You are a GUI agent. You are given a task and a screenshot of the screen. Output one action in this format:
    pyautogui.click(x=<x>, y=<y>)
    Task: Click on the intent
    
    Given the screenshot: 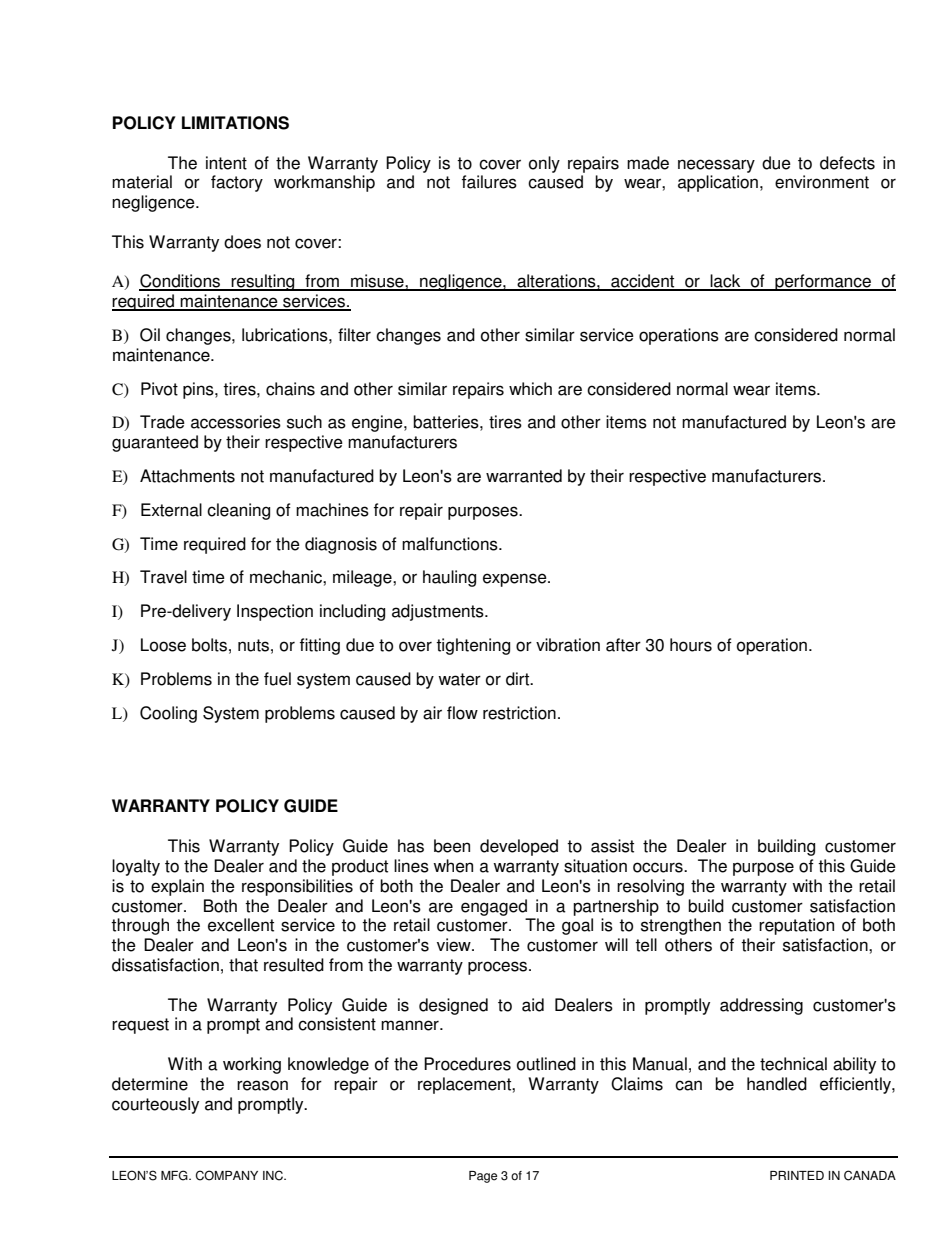 What is the action you would take?
    pyautogui.click(x=226, y=163)
